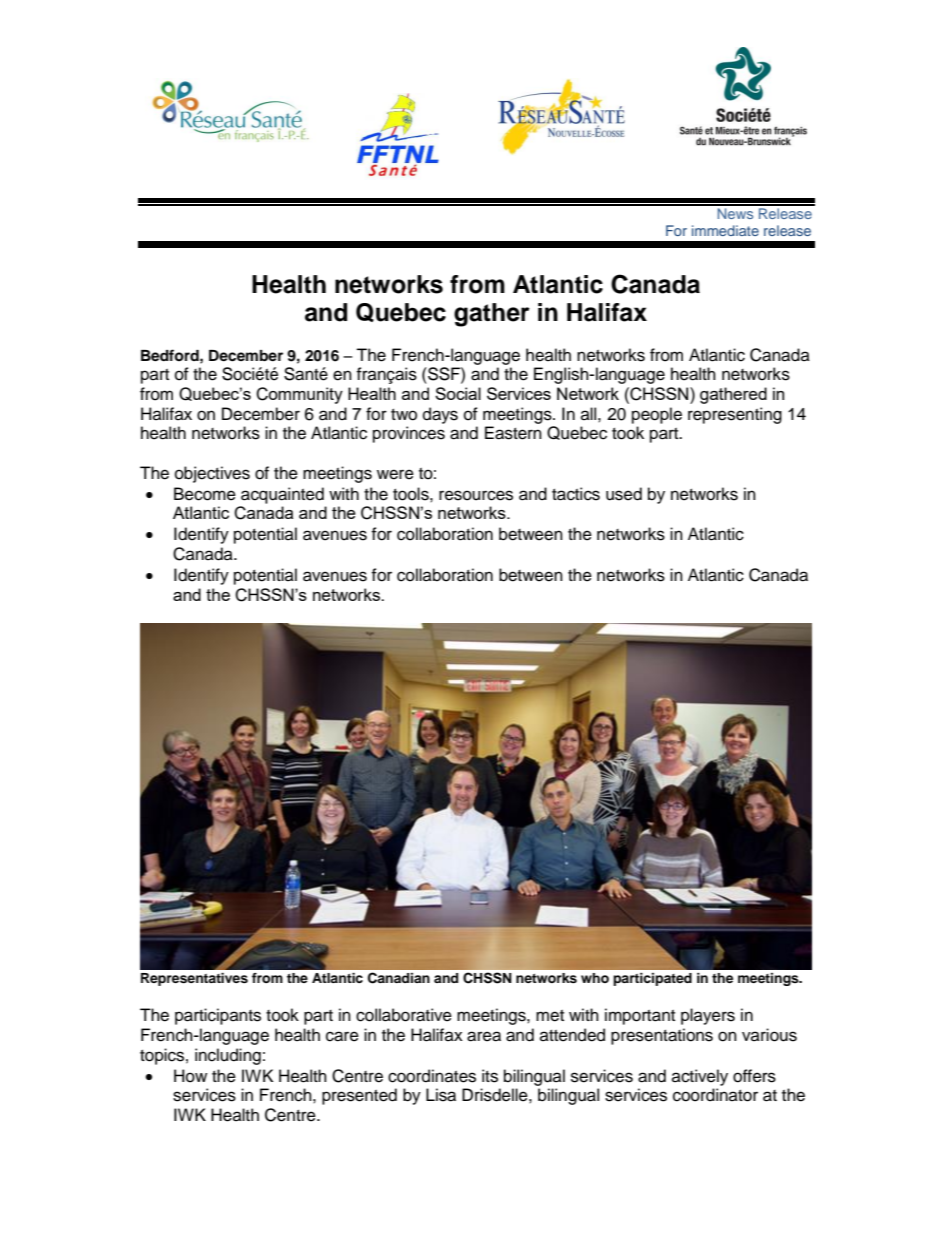 The image size is (952, 1233). I want to click on Community, so click(299, 395).
